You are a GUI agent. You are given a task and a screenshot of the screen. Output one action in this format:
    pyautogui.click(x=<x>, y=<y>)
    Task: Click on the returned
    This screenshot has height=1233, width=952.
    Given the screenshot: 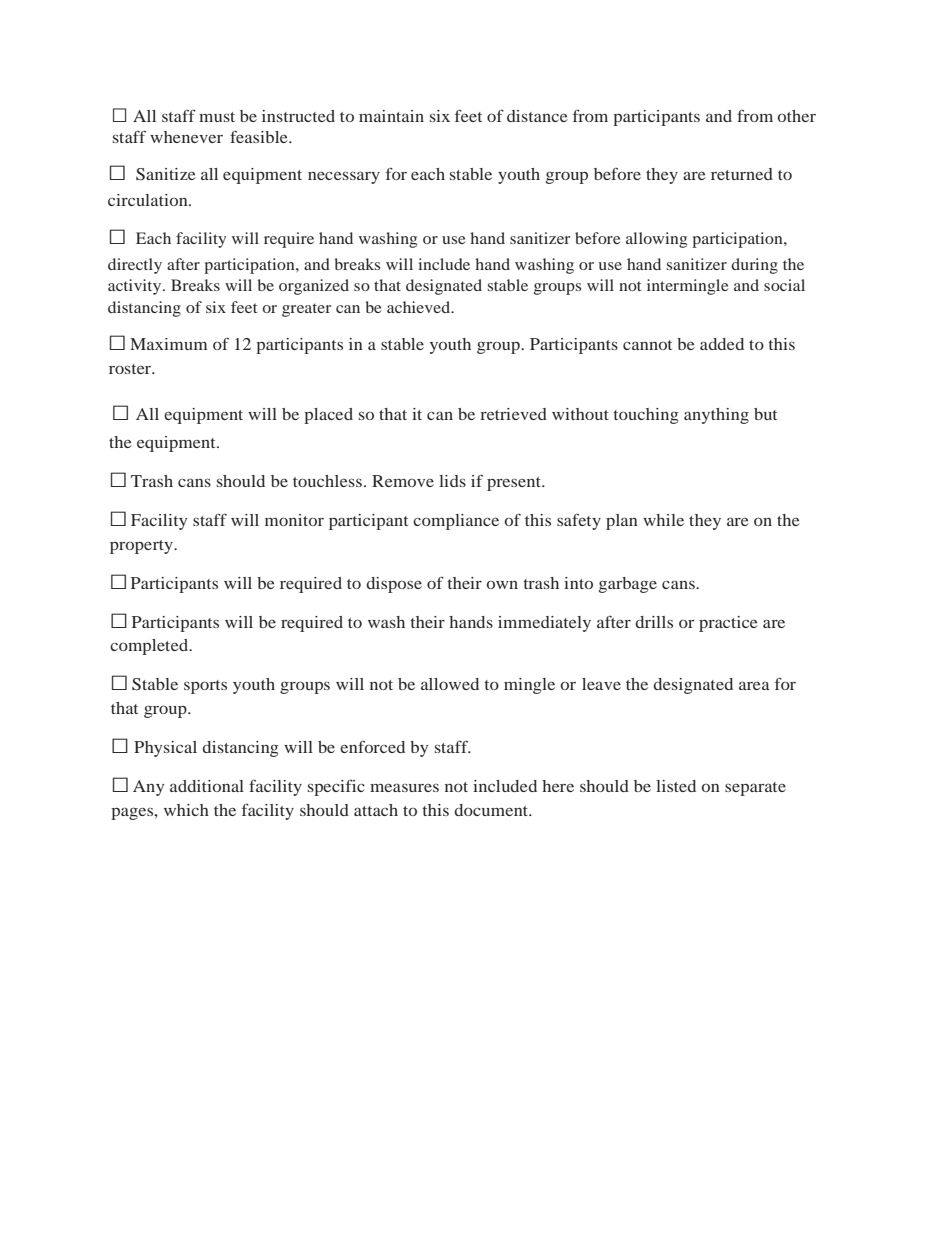 What is the action you would take?
    pyautogui.click(x=742, y=174)
